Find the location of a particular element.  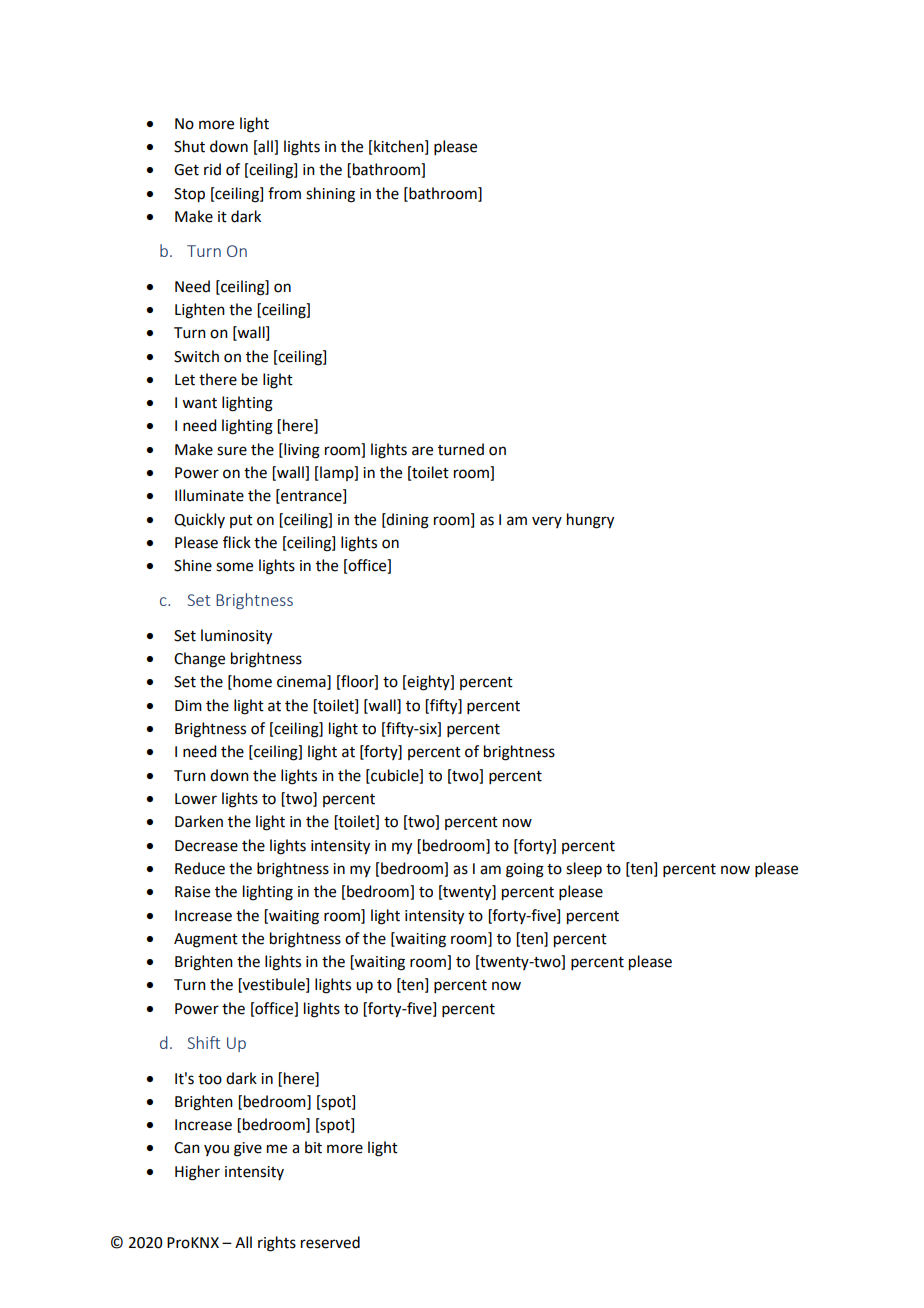

are is located at coordinates (422, 451).
